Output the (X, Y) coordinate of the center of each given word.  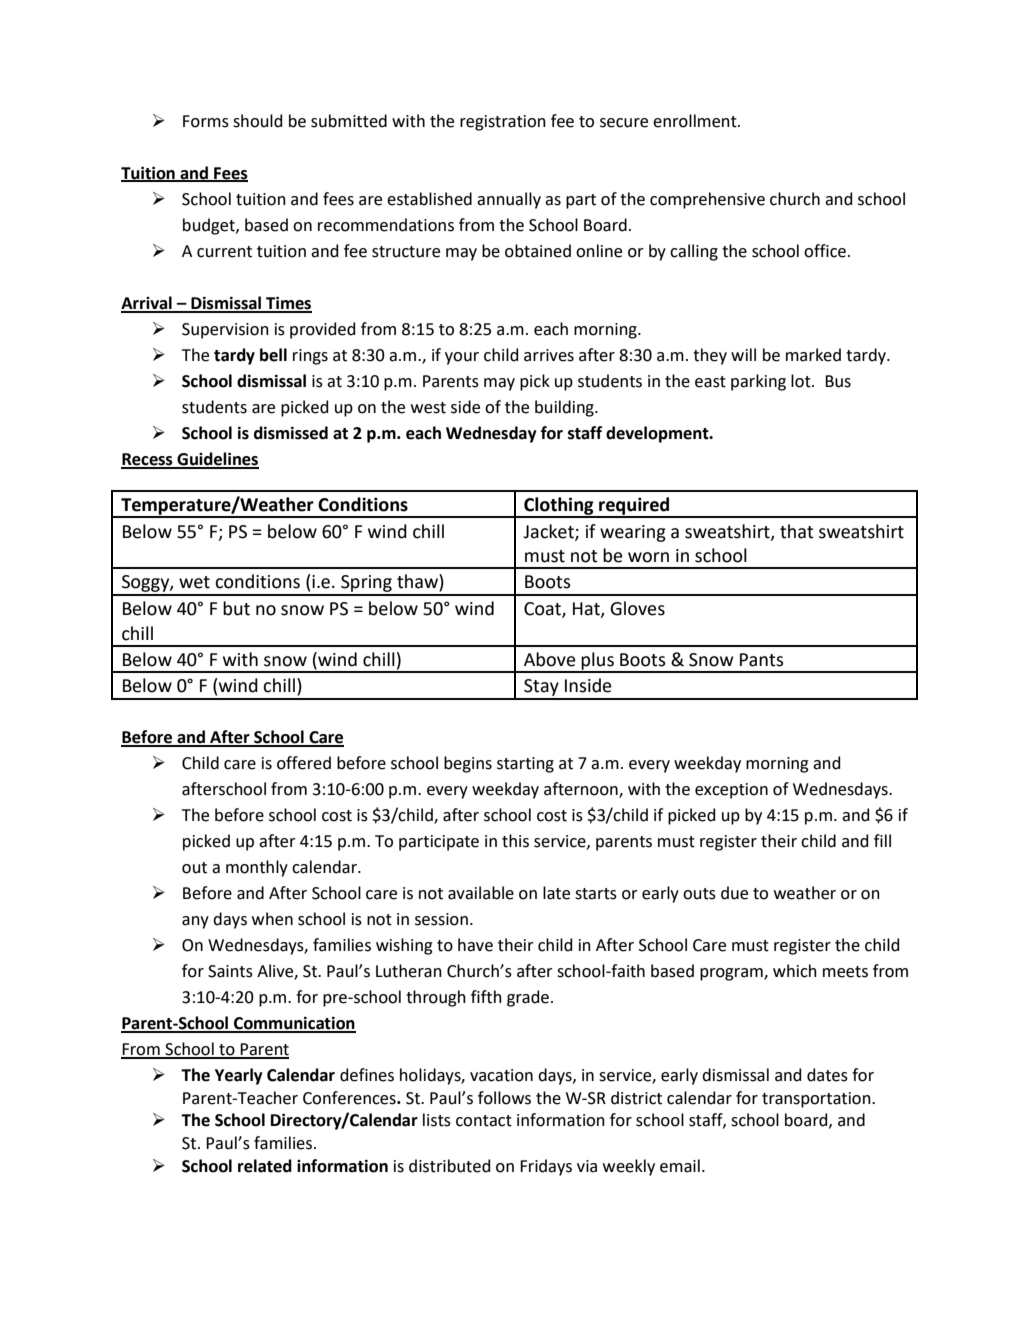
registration (503, 123)
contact (484, 1121)
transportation (817, 1100)
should (257, 121)
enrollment (696, 121)
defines (367, 1075)
